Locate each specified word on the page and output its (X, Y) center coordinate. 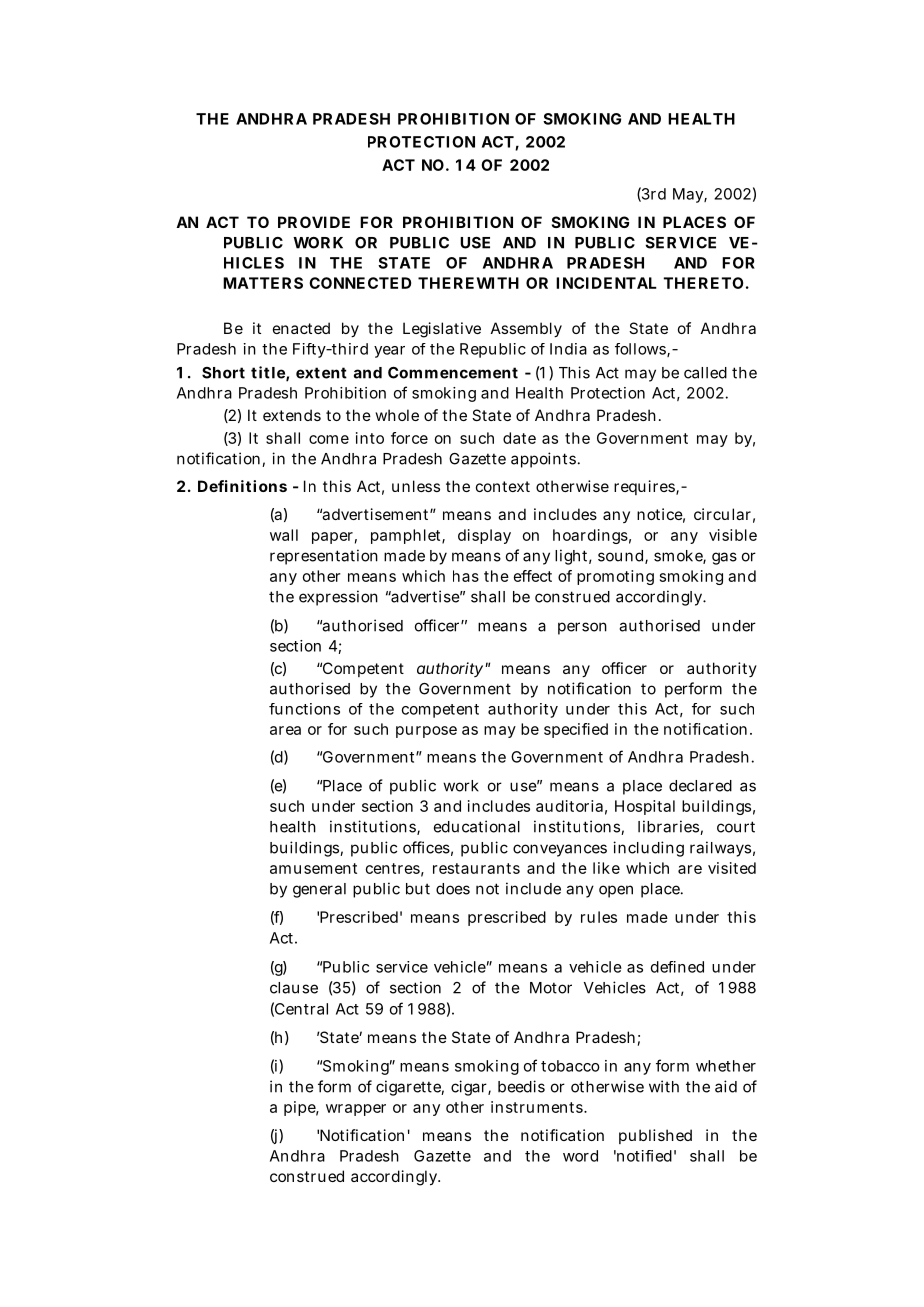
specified (576, 730)
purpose (426, 732)
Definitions (242, 486)
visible (733, 535)
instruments (538, 1107)
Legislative (442, 330)
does (453, 889)
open (616, 891)
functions (304, 709)
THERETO (703, 283)
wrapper (356, 1110)
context (503, 486)
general (319, 890)
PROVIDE (314, 222)
